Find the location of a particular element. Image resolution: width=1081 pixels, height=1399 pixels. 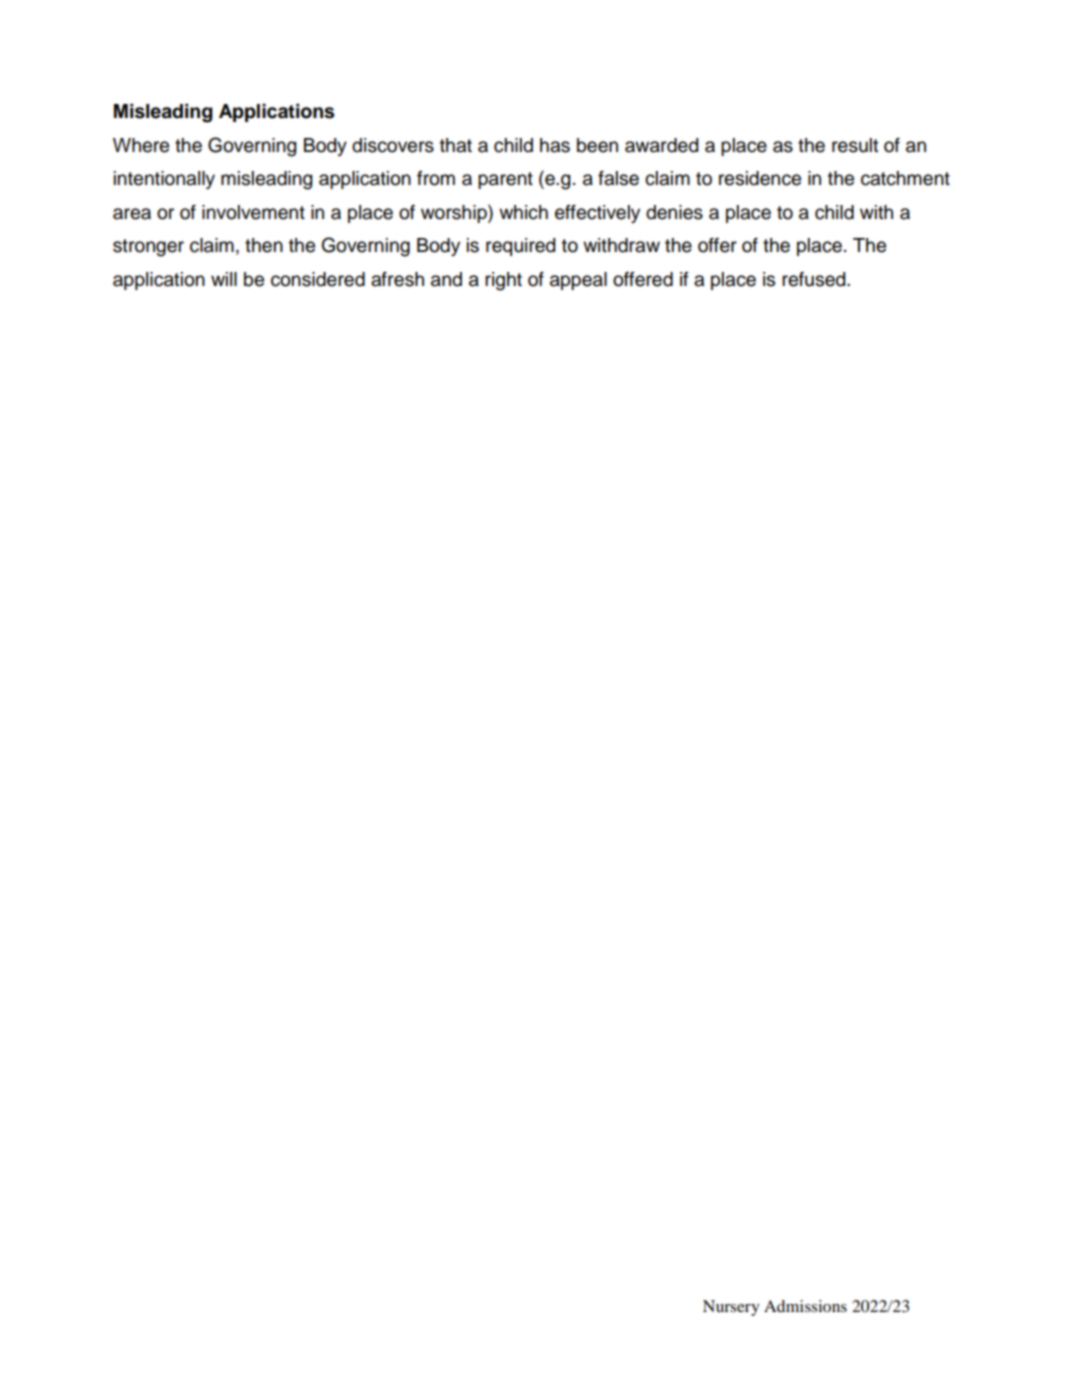

refused is located at coordinates (815, 279).
